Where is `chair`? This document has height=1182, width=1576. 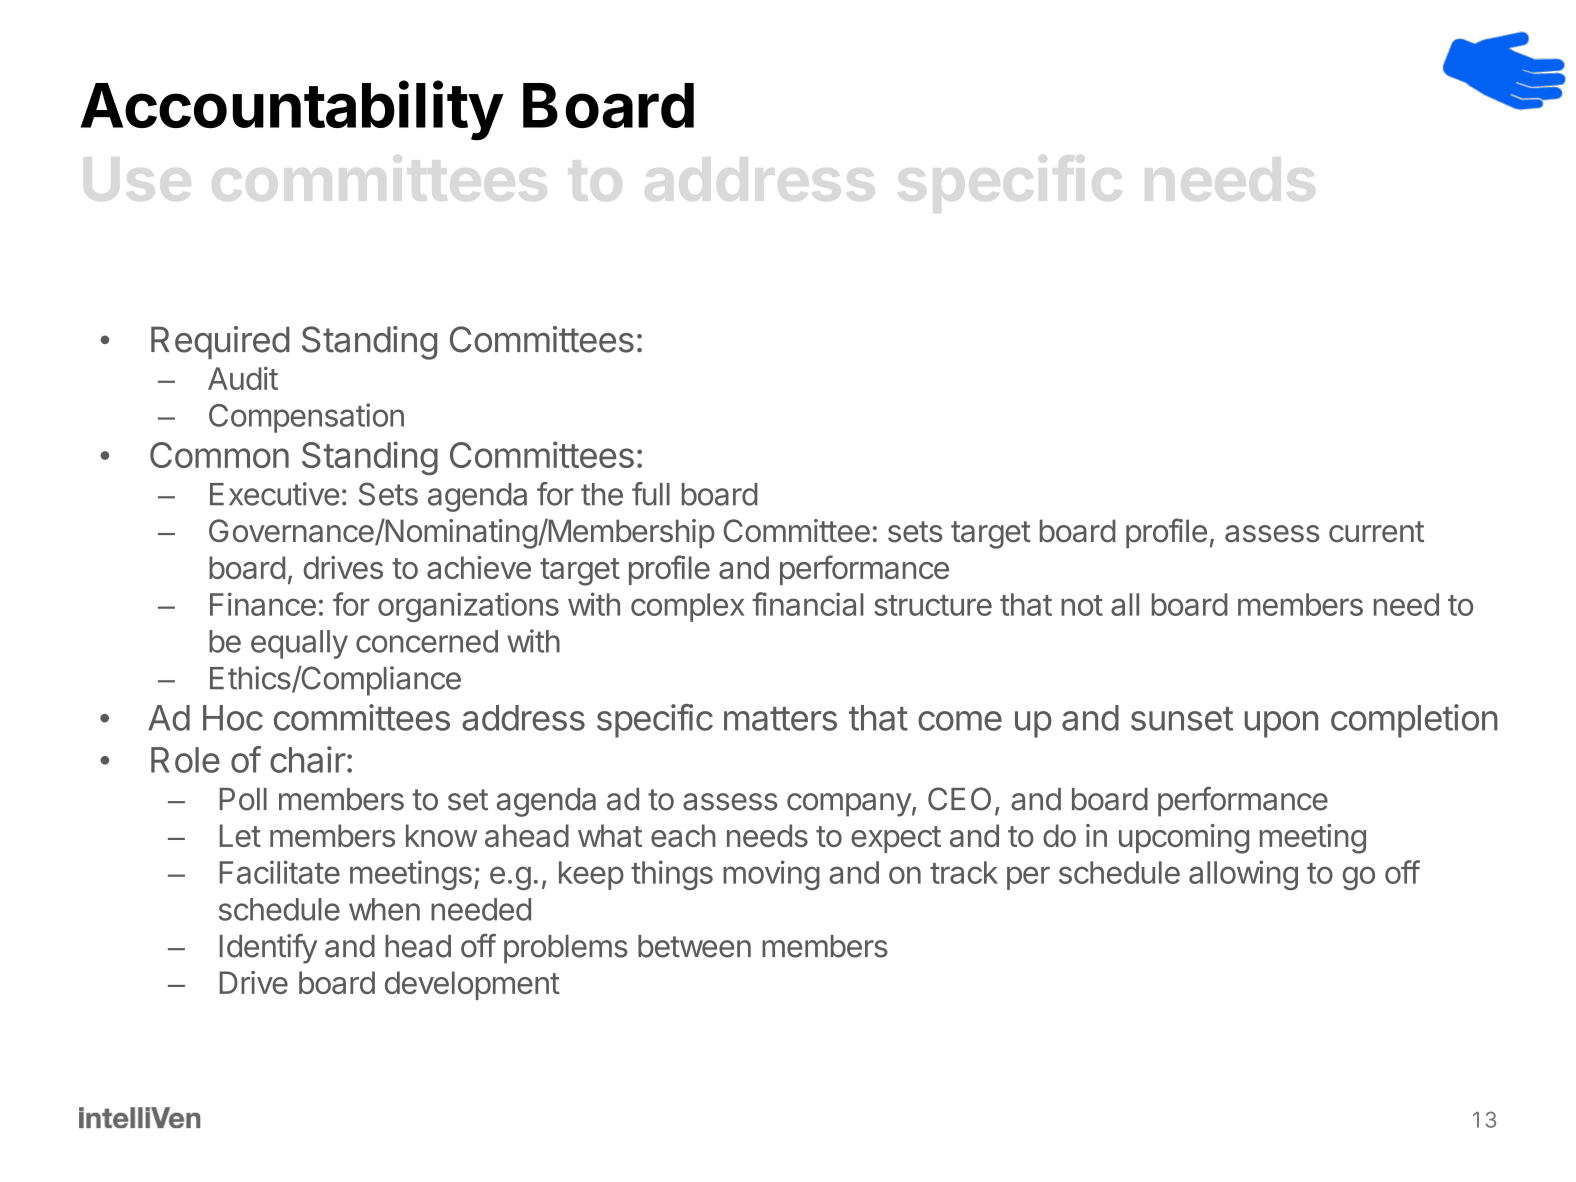
chair is located at coordinates (308, 759).
